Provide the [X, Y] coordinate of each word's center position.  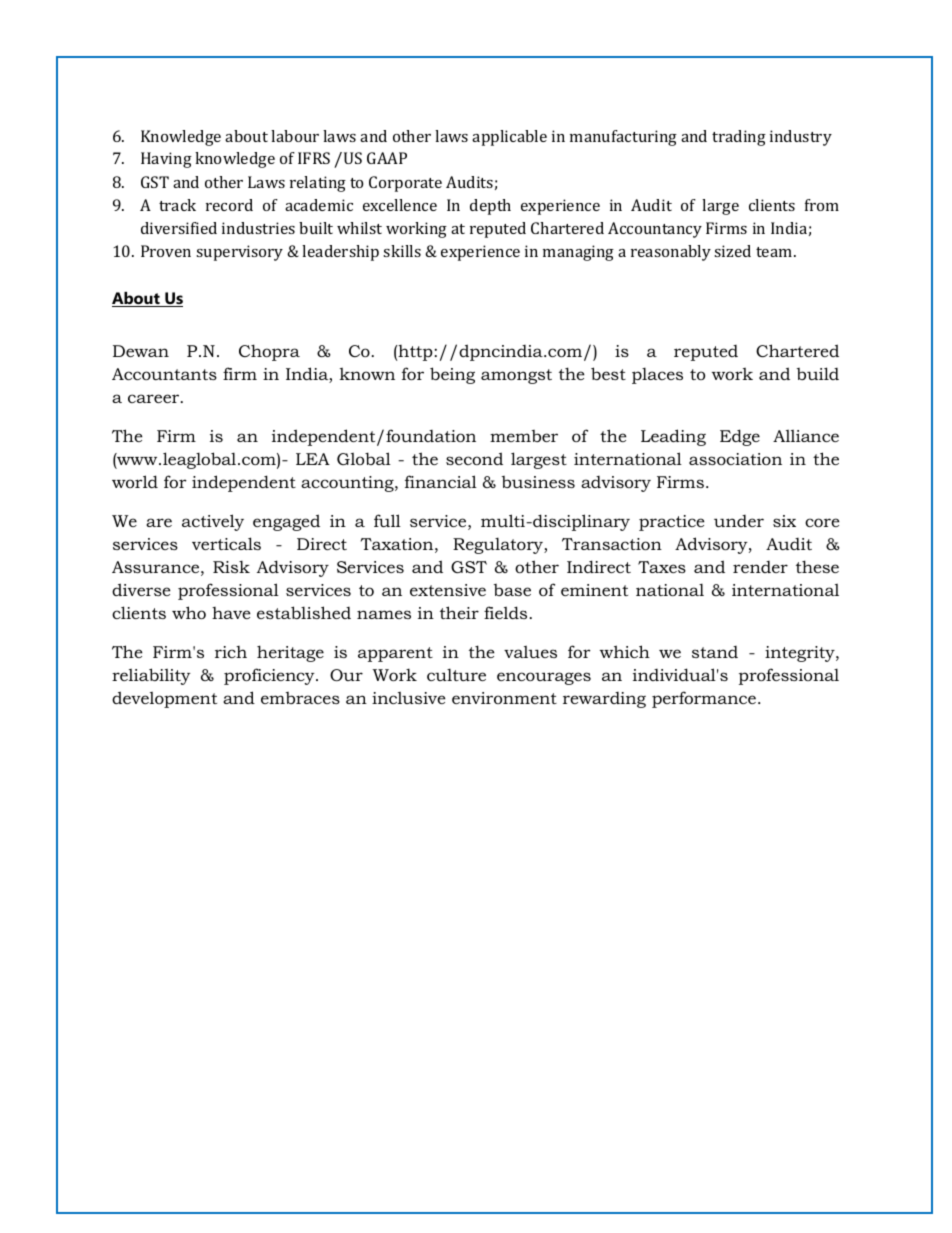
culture [456, 675]
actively [213, 522]
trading [739, 138]
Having [166, 160]
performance [704, 699]
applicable [509, 138]
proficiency [270, 676]
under [739, 521]
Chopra [269, 352]
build [818, 373]
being [452, 375]
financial [441, 481]
